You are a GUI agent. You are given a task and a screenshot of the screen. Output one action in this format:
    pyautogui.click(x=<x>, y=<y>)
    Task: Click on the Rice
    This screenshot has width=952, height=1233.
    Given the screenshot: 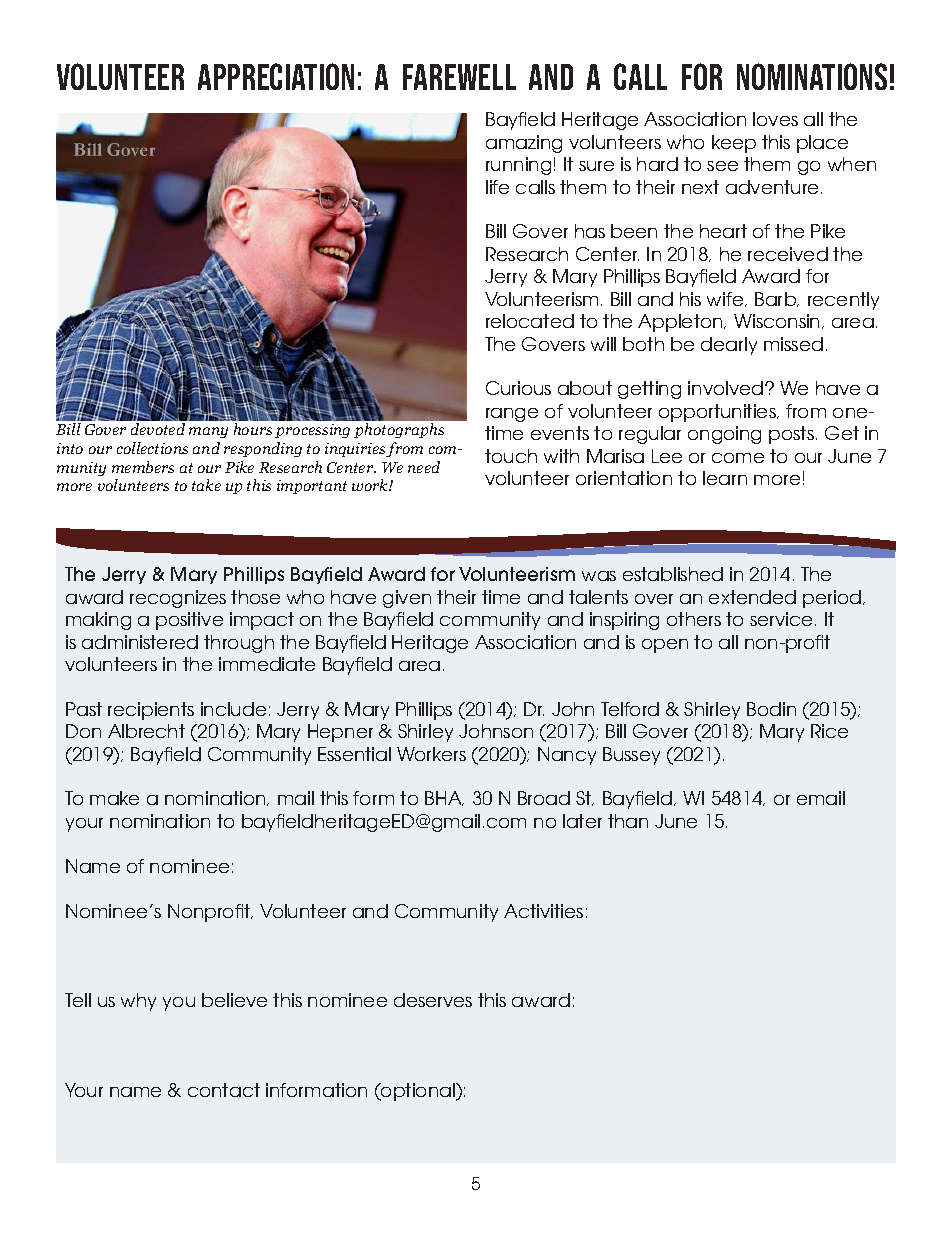 What is the action you would take?
    pyautogui.click(x=829, y=731)
